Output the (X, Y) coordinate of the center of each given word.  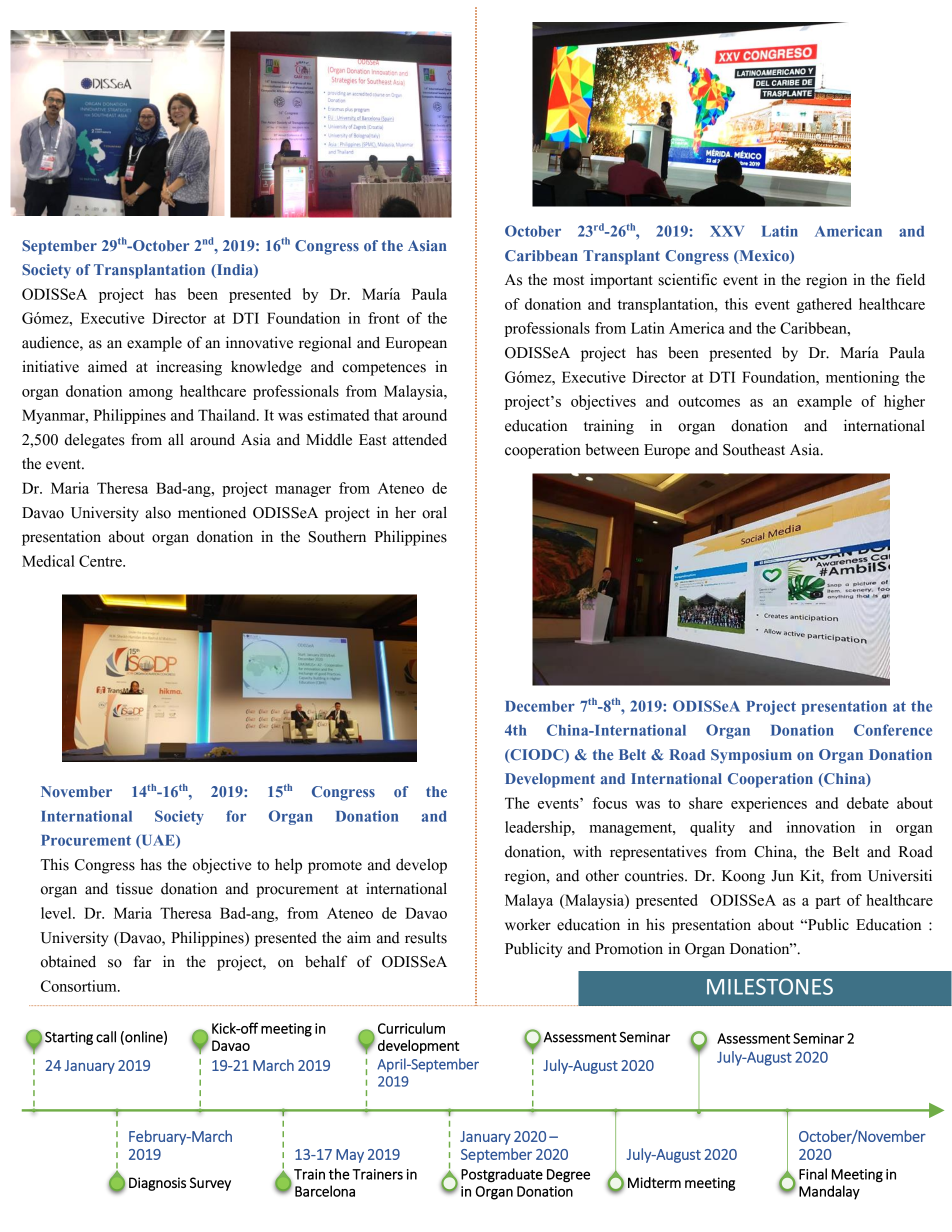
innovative (259, 342)
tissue (134, 888)
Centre (101, 561)
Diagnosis (157, 1184)
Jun (782, 876)
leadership (539, 828)
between (612, 449)
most (568, 280)
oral (434, 512)
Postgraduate (502, 1175)
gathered (824, 305)
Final (813, 1174)
